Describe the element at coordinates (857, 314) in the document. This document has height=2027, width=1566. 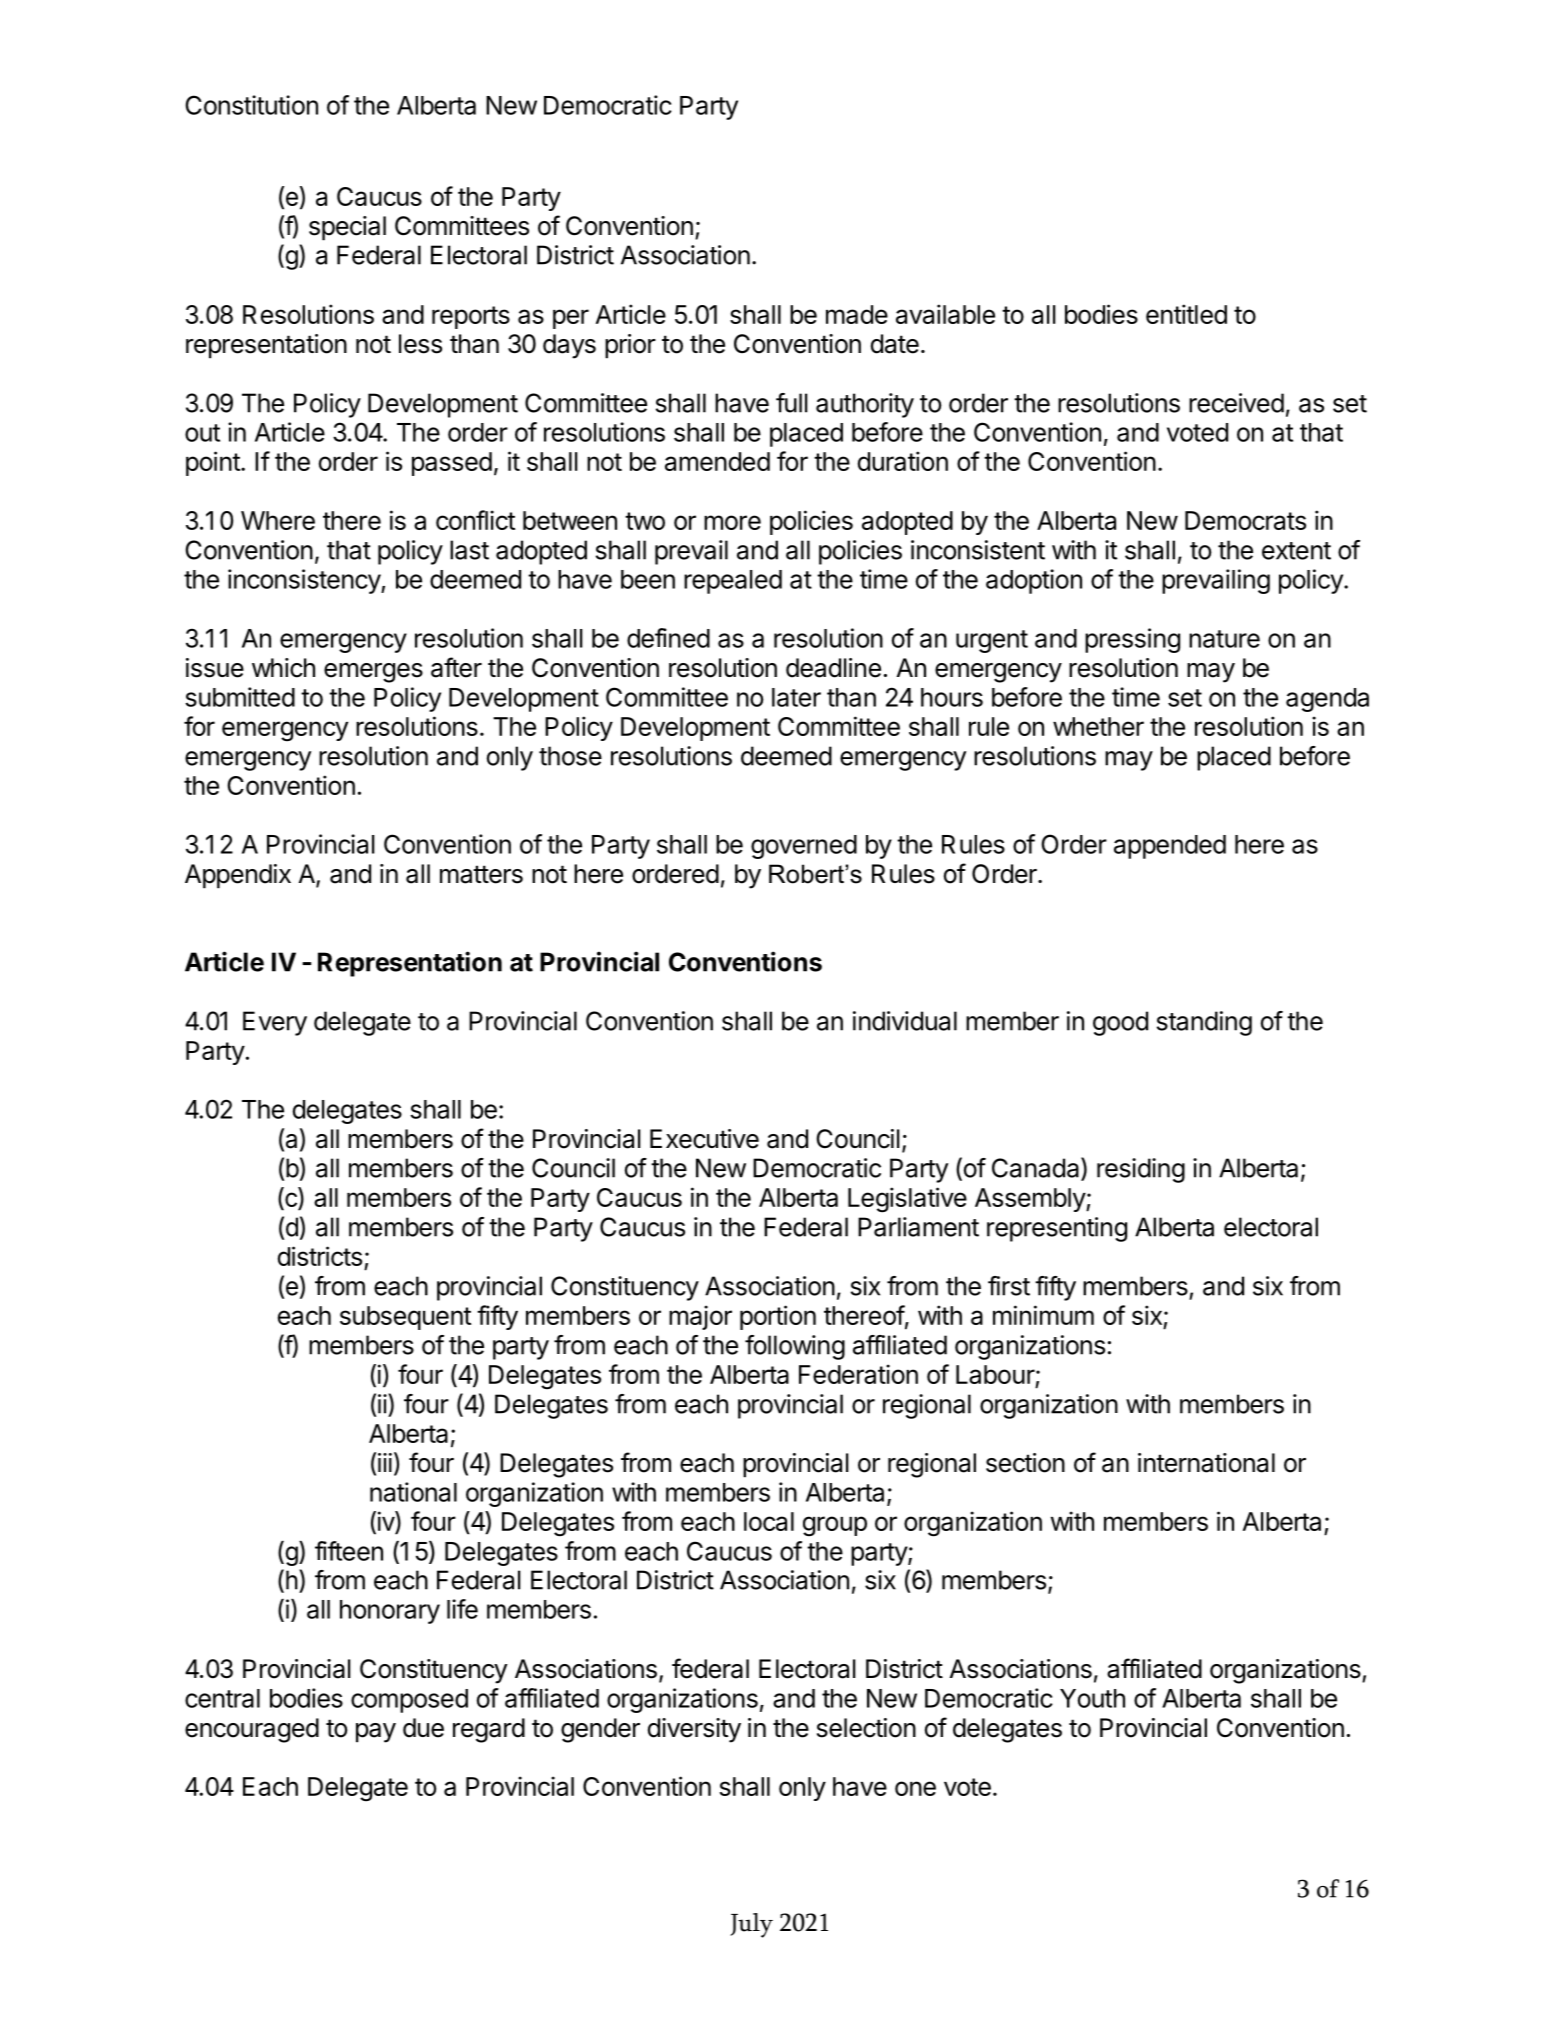
I see `made` at that location.
